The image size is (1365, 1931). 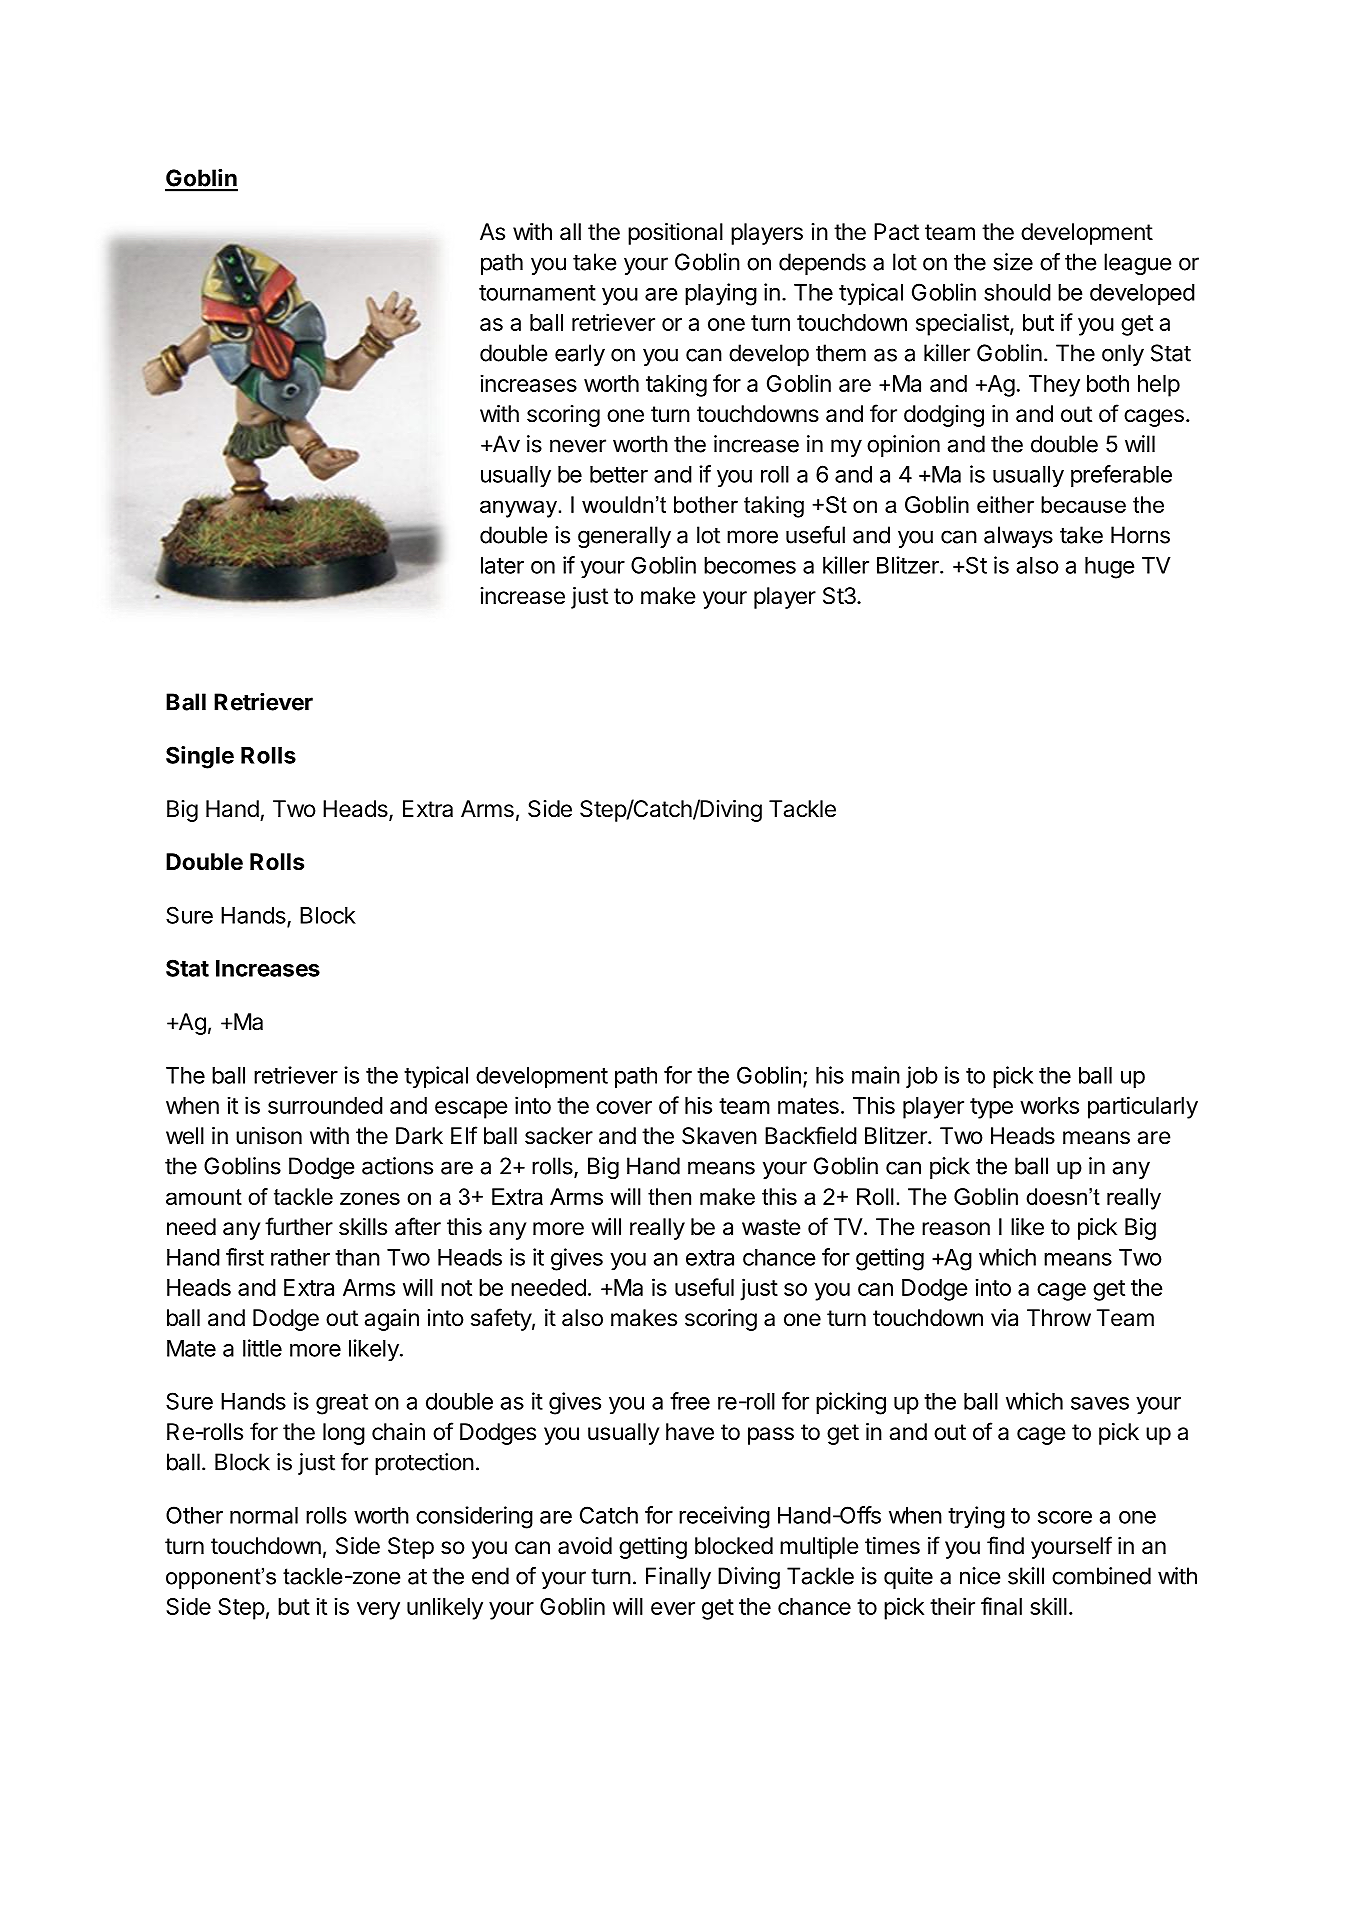 I want to click on Single, so click(x=200, y=757).
